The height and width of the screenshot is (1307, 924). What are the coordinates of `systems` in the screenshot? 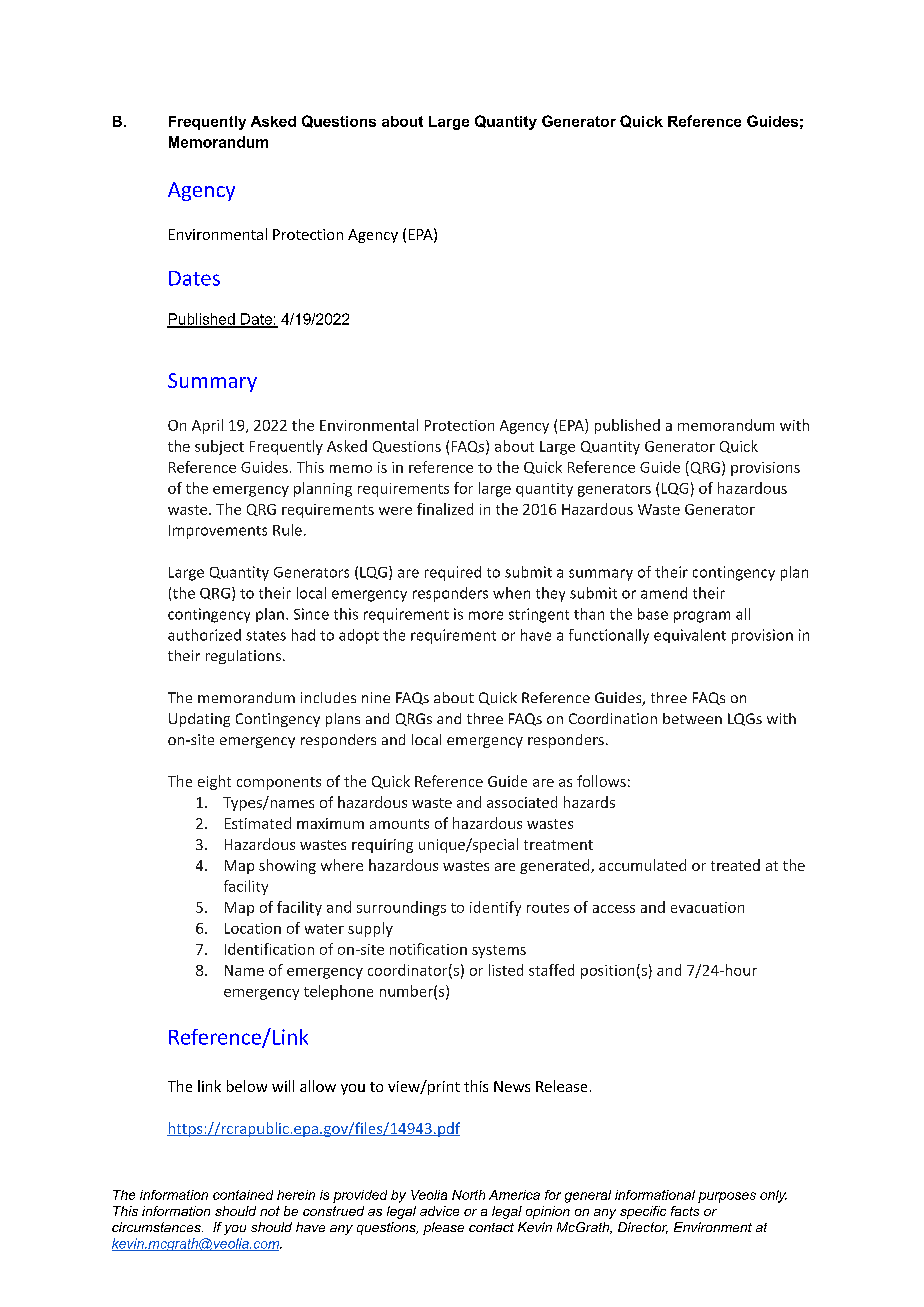 It's located at (499, 951).
